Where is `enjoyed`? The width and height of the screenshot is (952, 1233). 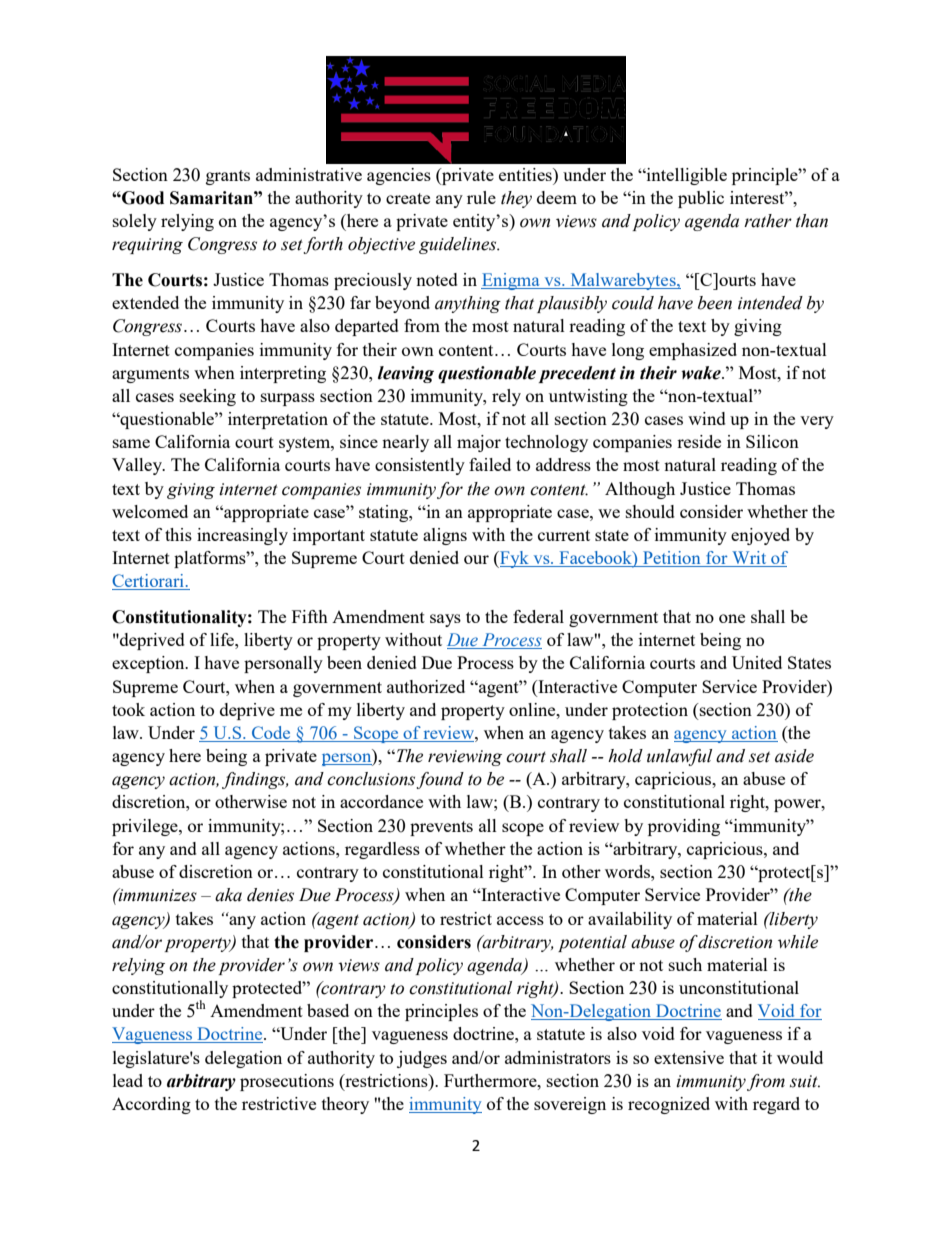
enjoyed is located at coordinates (760, 536).
